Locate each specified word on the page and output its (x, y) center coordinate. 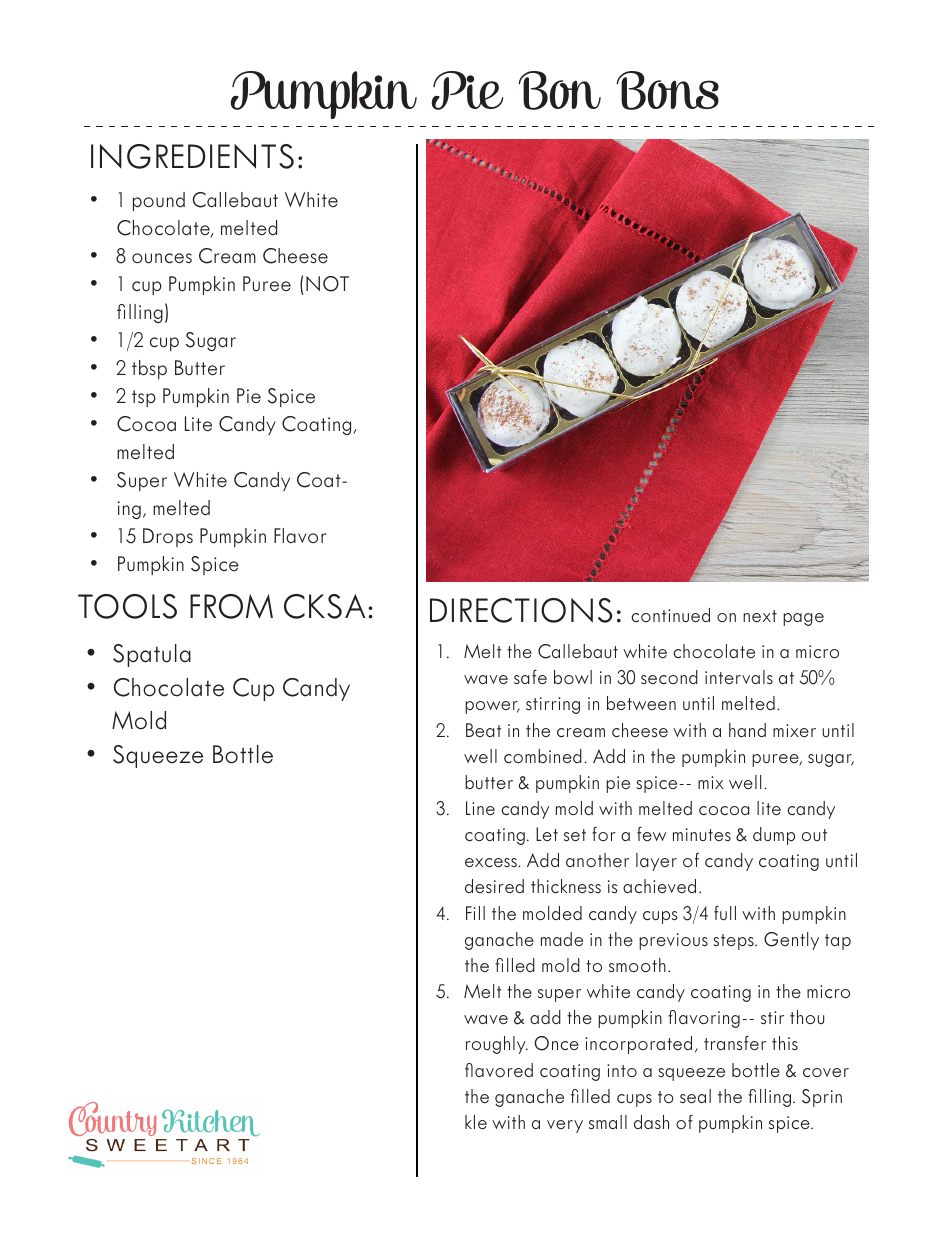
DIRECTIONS (521, 610)
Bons (667, 90)
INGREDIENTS (192, 156)
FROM (231, 606)
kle (476, 1122)
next (760, 616)
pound (159, 201)
